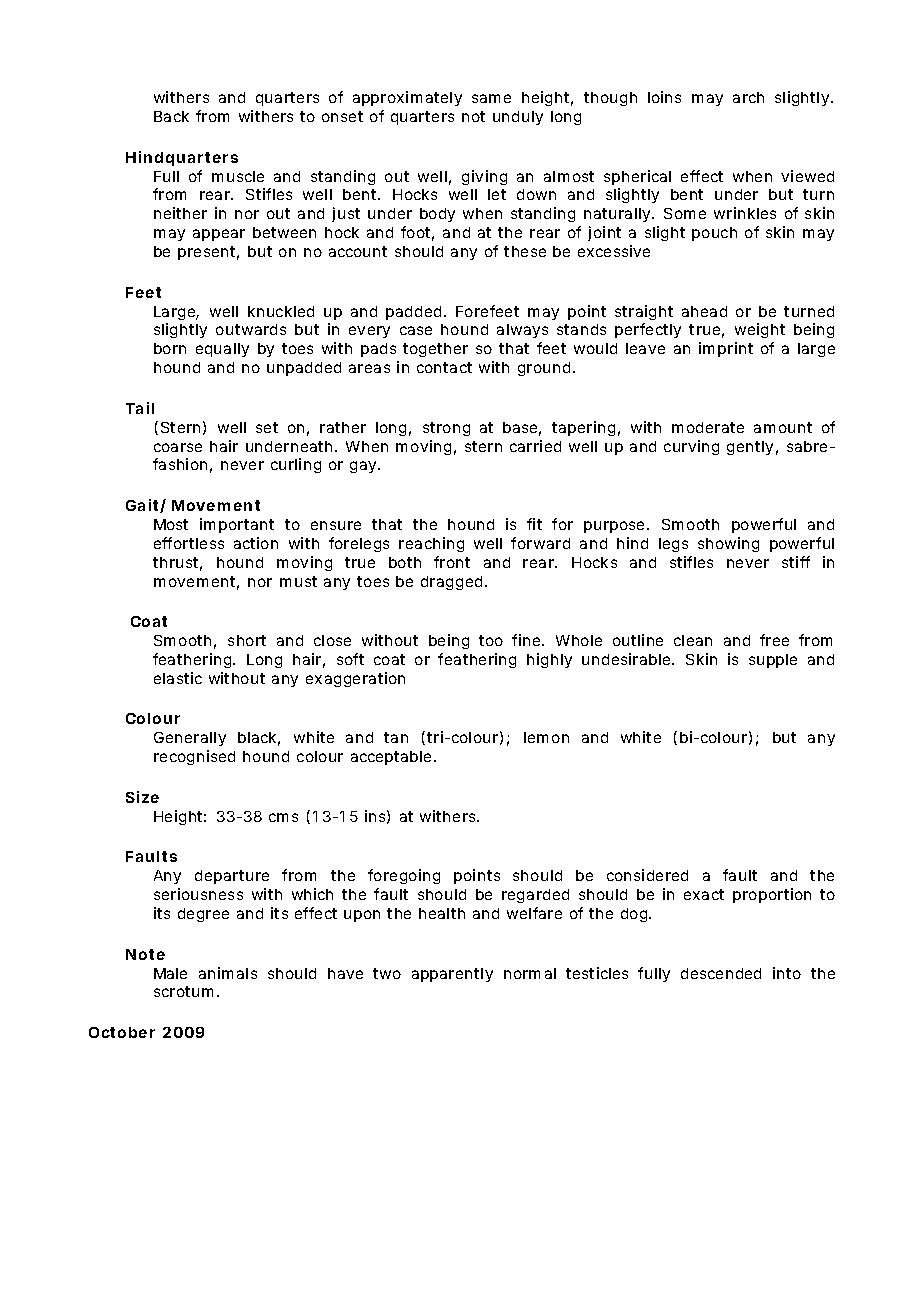 This page has height=1308, width=924. Describe the element at coordinates (452, 562) in the page. I see `front` at that location.
